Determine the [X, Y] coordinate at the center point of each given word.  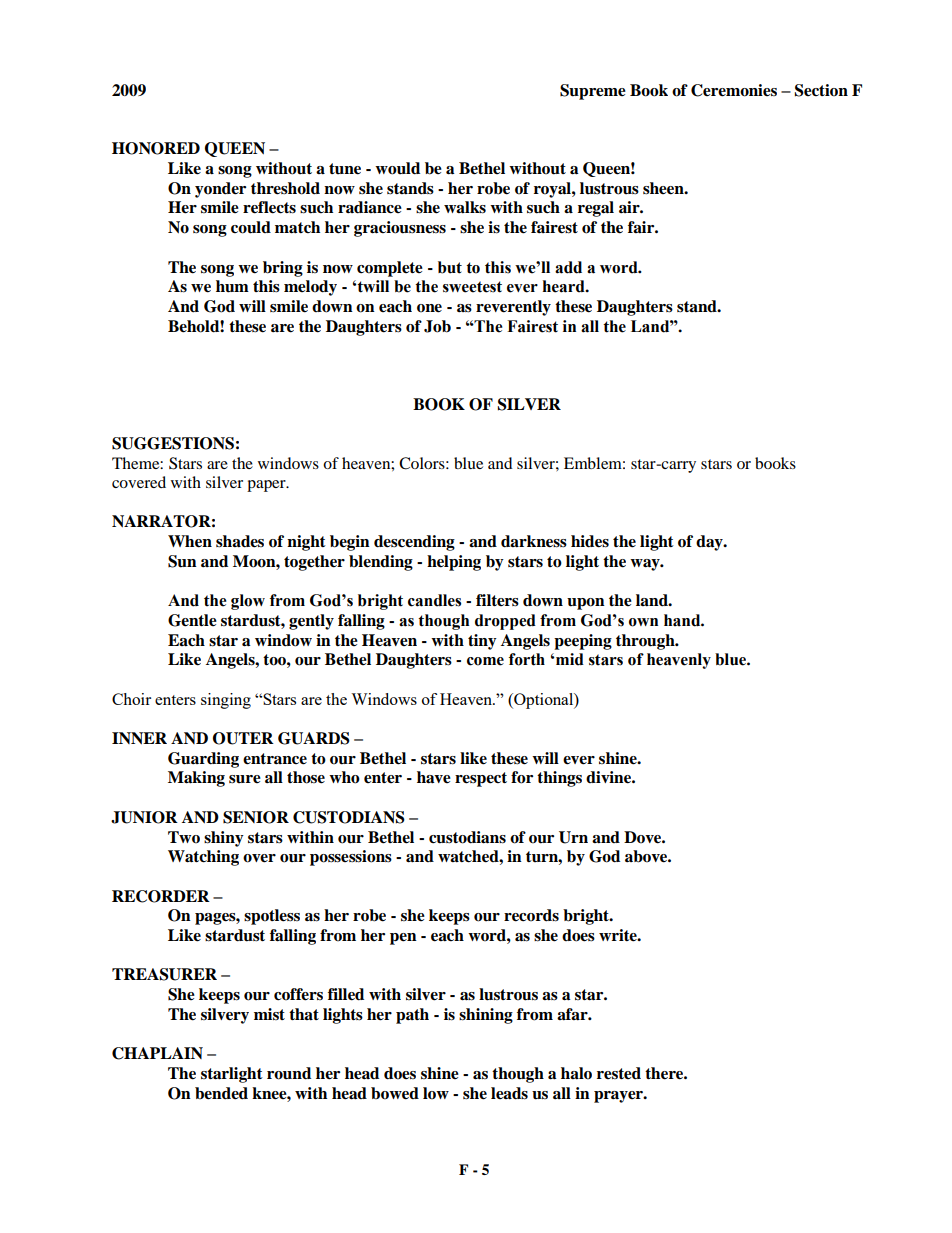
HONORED [156, 148]
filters [497, 600]
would [397, 168]
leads [509, 1093]
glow [248, 602]
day [710, 543]
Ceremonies [734, 90]
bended [221, 1093]
